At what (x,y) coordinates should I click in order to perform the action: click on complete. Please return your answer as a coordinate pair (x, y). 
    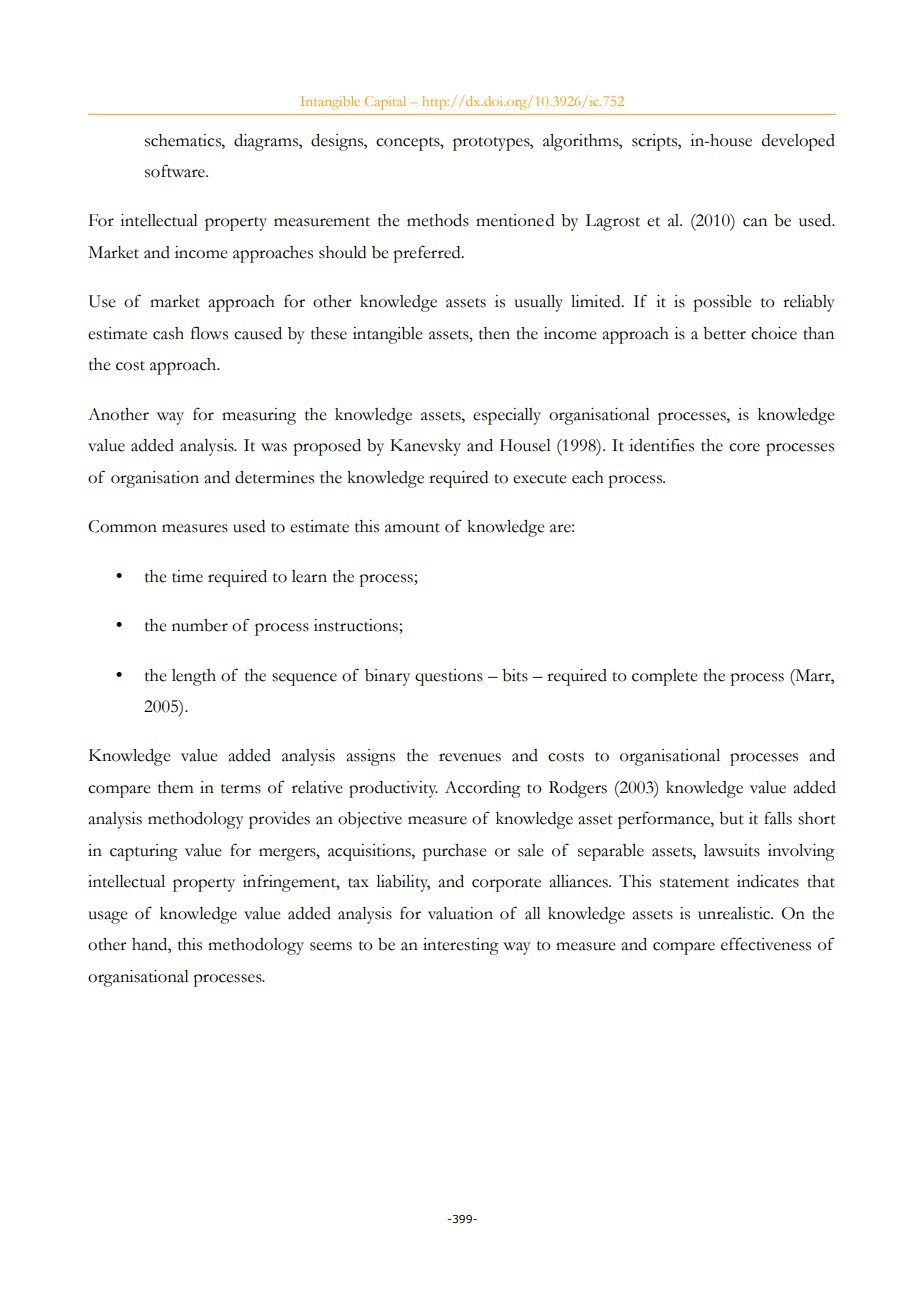
    Looking at the image, I should click on (665, 677).
